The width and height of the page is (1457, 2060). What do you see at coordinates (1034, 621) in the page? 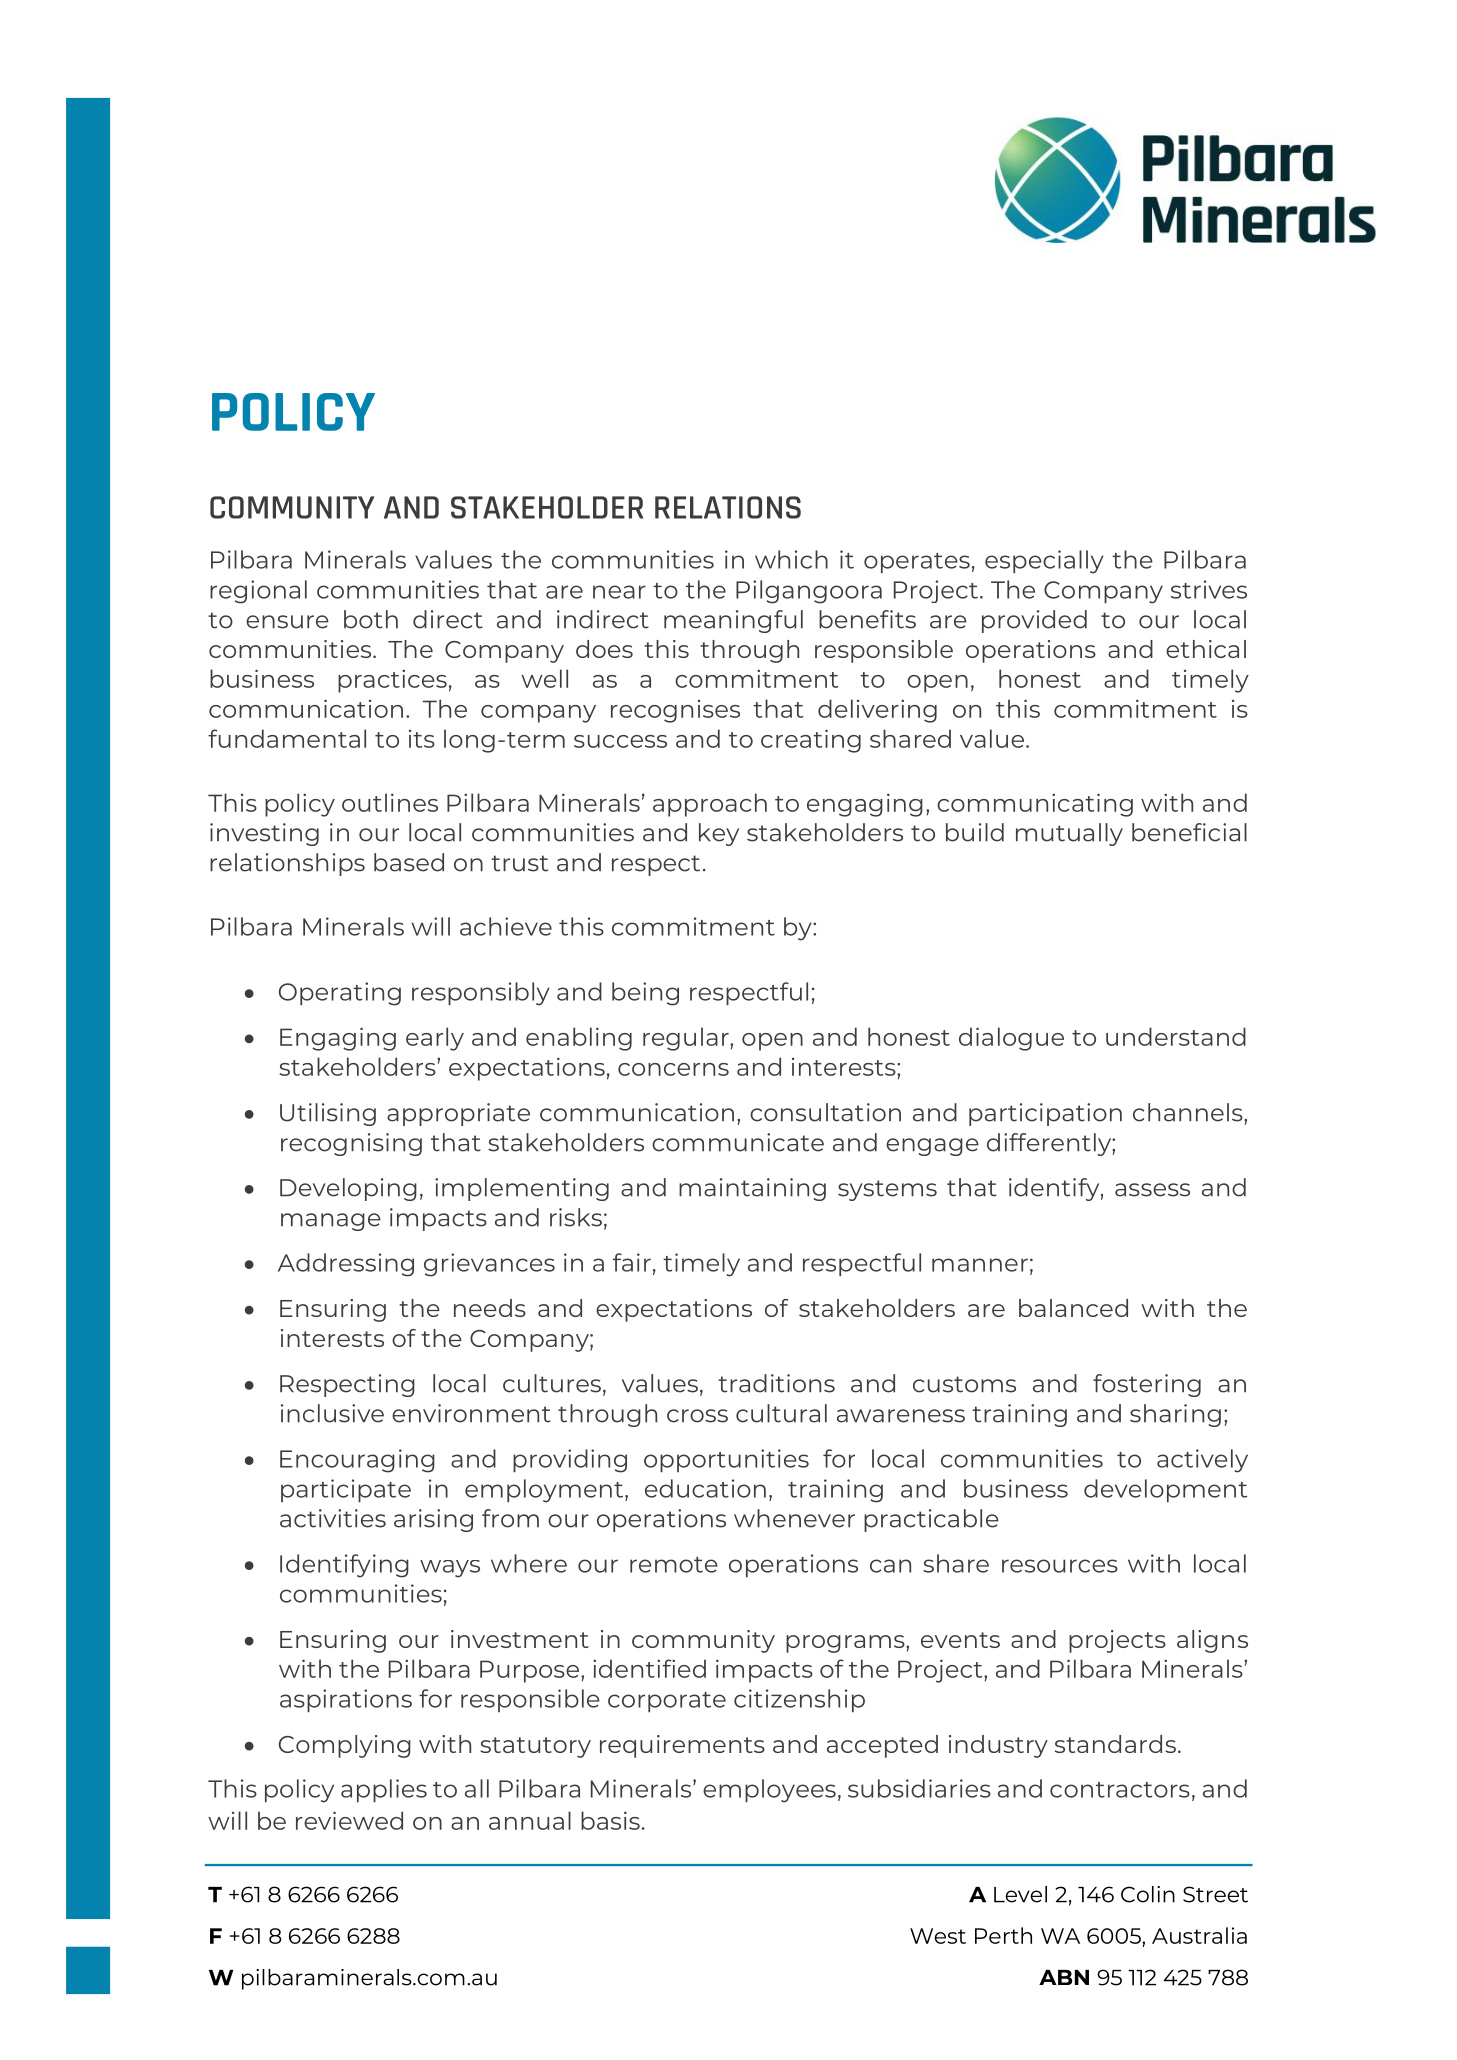
I see `provided` at bounding box center [1034, 621].
